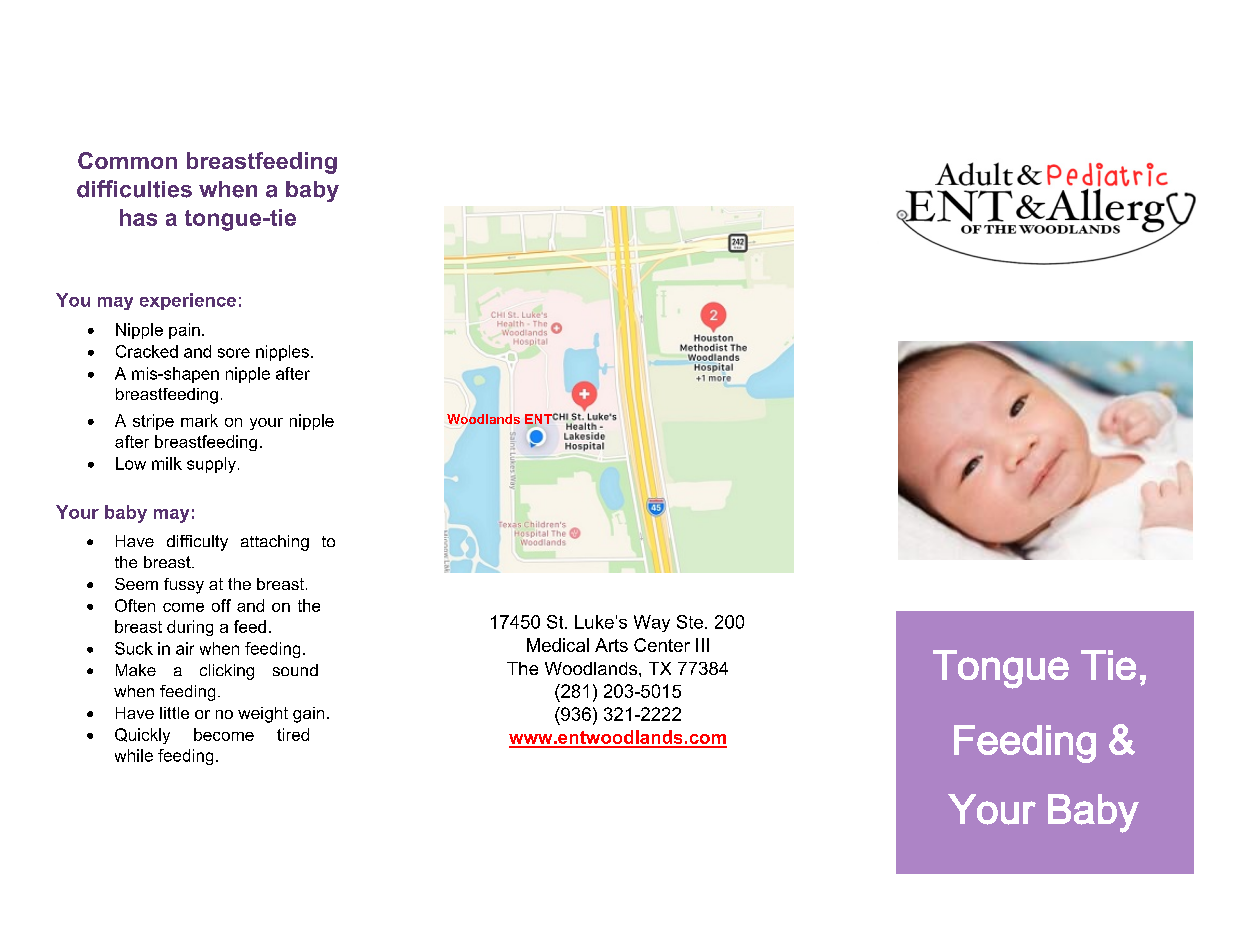  What do you see at coordinates (134, 189) in the screenshot?
I see `difficulties` at bounding box center [134, 189].
